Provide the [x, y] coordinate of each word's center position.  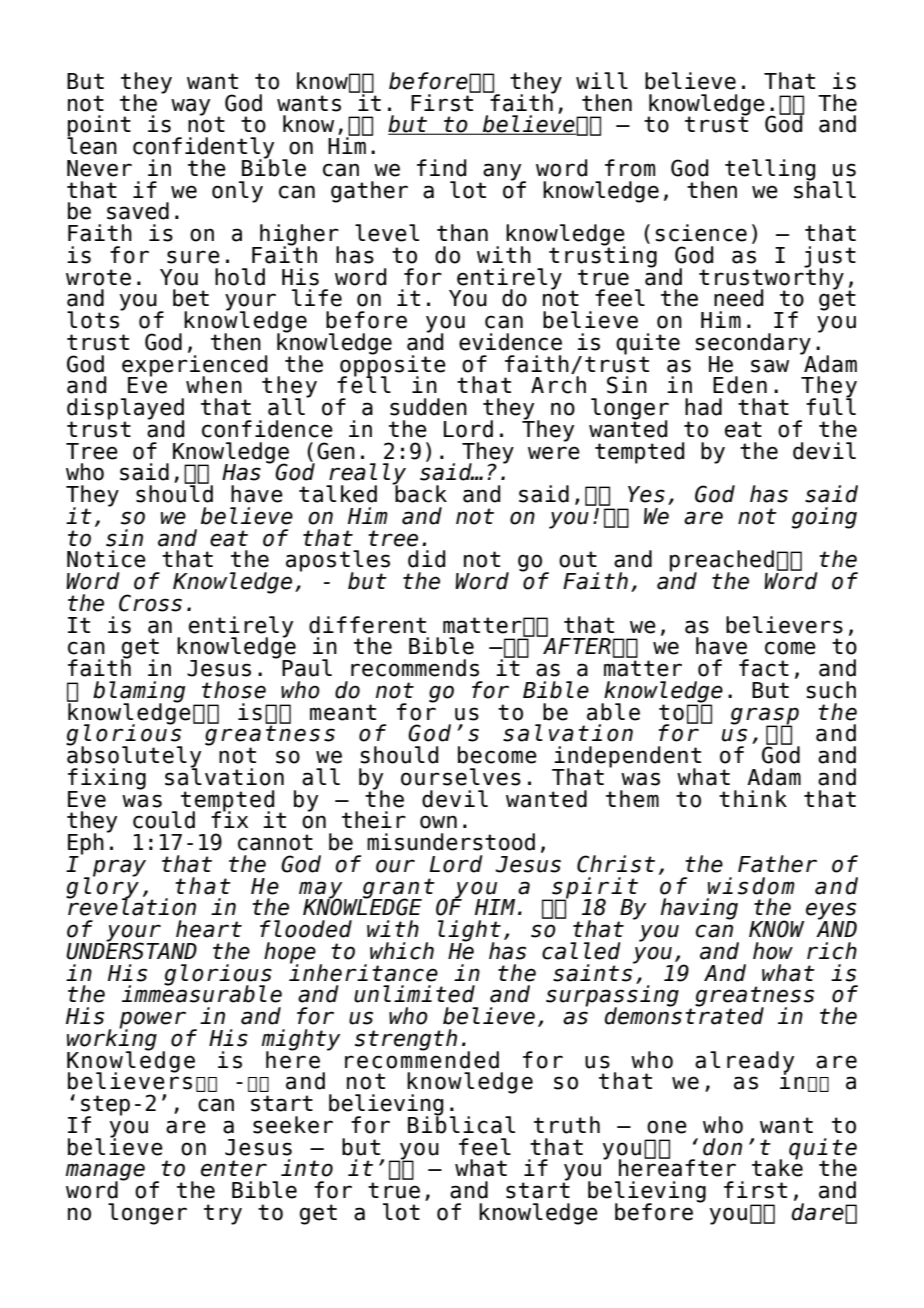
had [703, 407]
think [753, 798]
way [190, 107]
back [420, 493]
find [441, 168]
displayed [125, 410]
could [164, 820]
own [438, 822]
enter [234, 1168]
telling [770, 171]
